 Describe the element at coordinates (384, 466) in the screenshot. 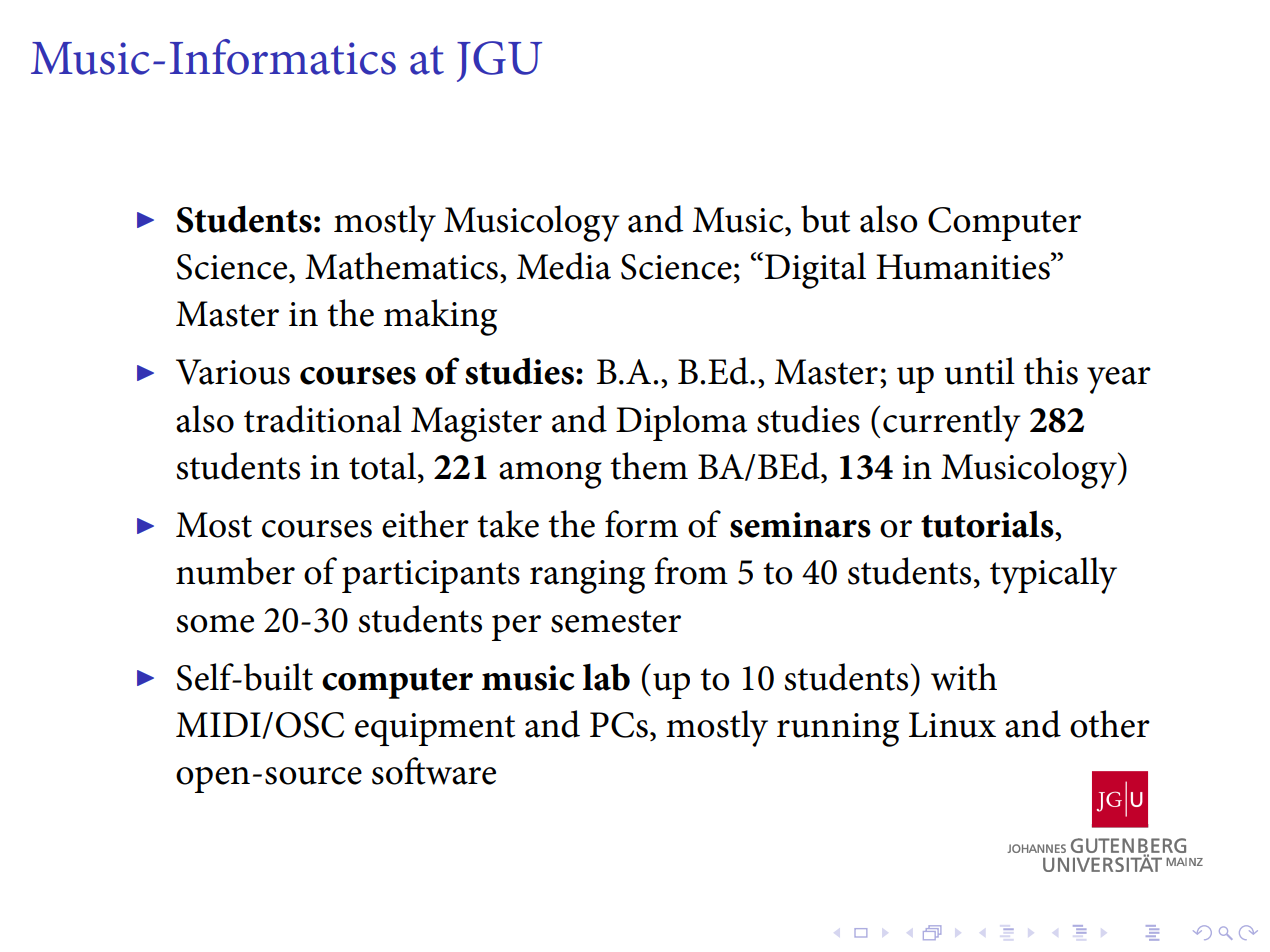

I see `total` at that location.
